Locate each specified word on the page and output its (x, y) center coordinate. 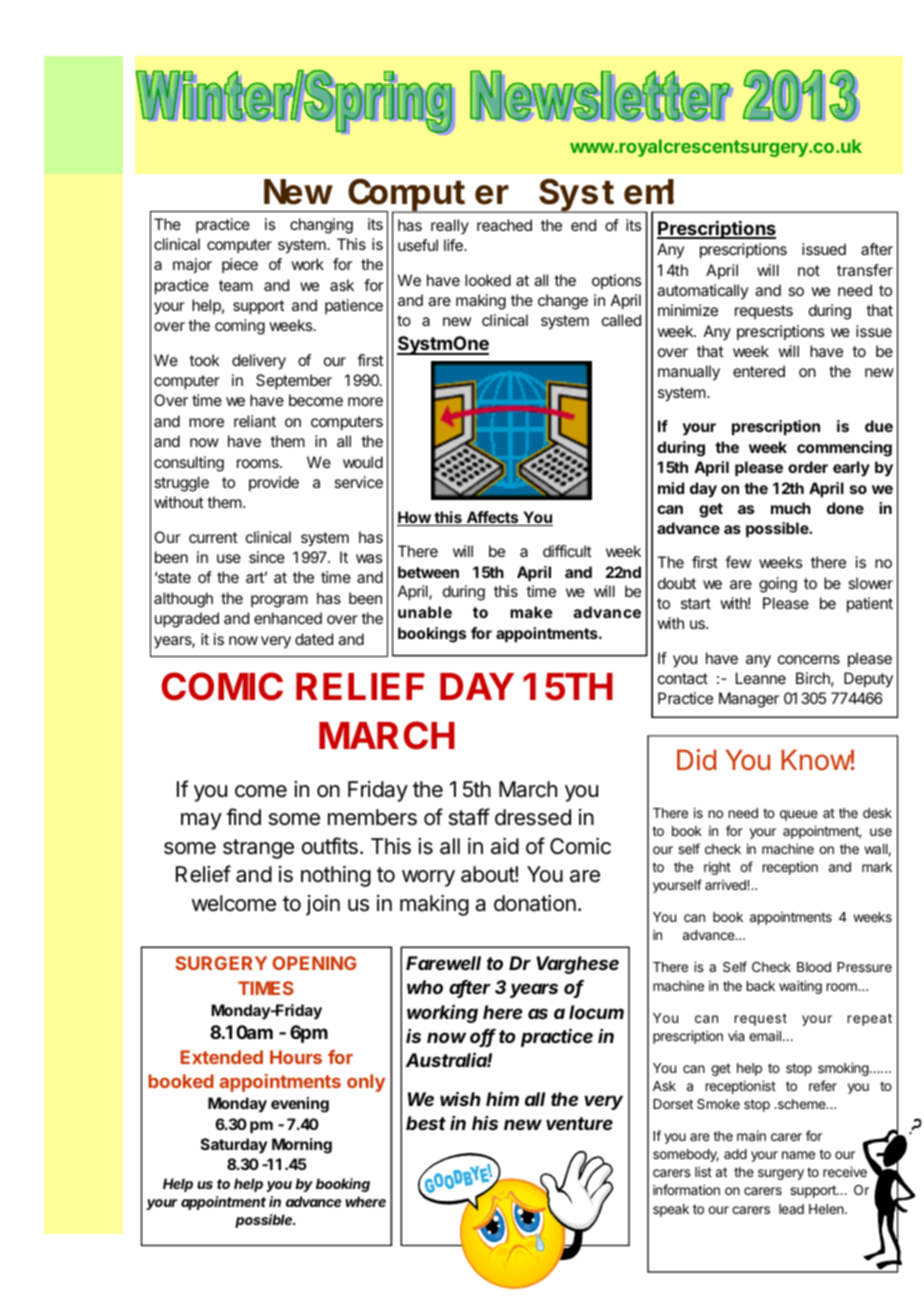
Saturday (234, 1146)
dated (314, 639)
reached (504, 225)
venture (579, 1123)
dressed (533, 817)
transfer (865, 270)
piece (240, 265)
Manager (749, 700)
